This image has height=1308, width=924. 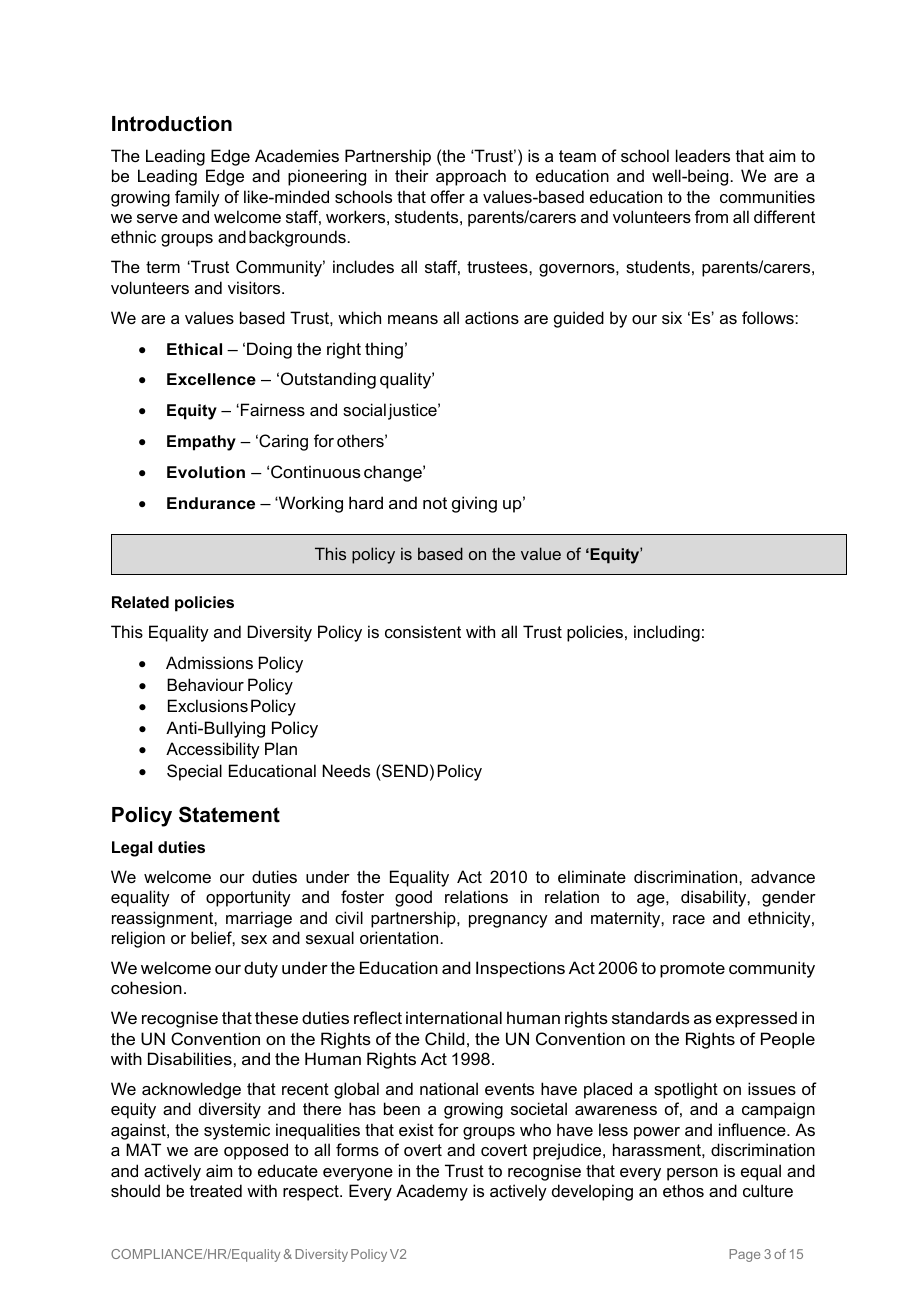 What do you see at coordinates (471, 177) in the image?
I see `approach` at bounding box center [471, 177].
